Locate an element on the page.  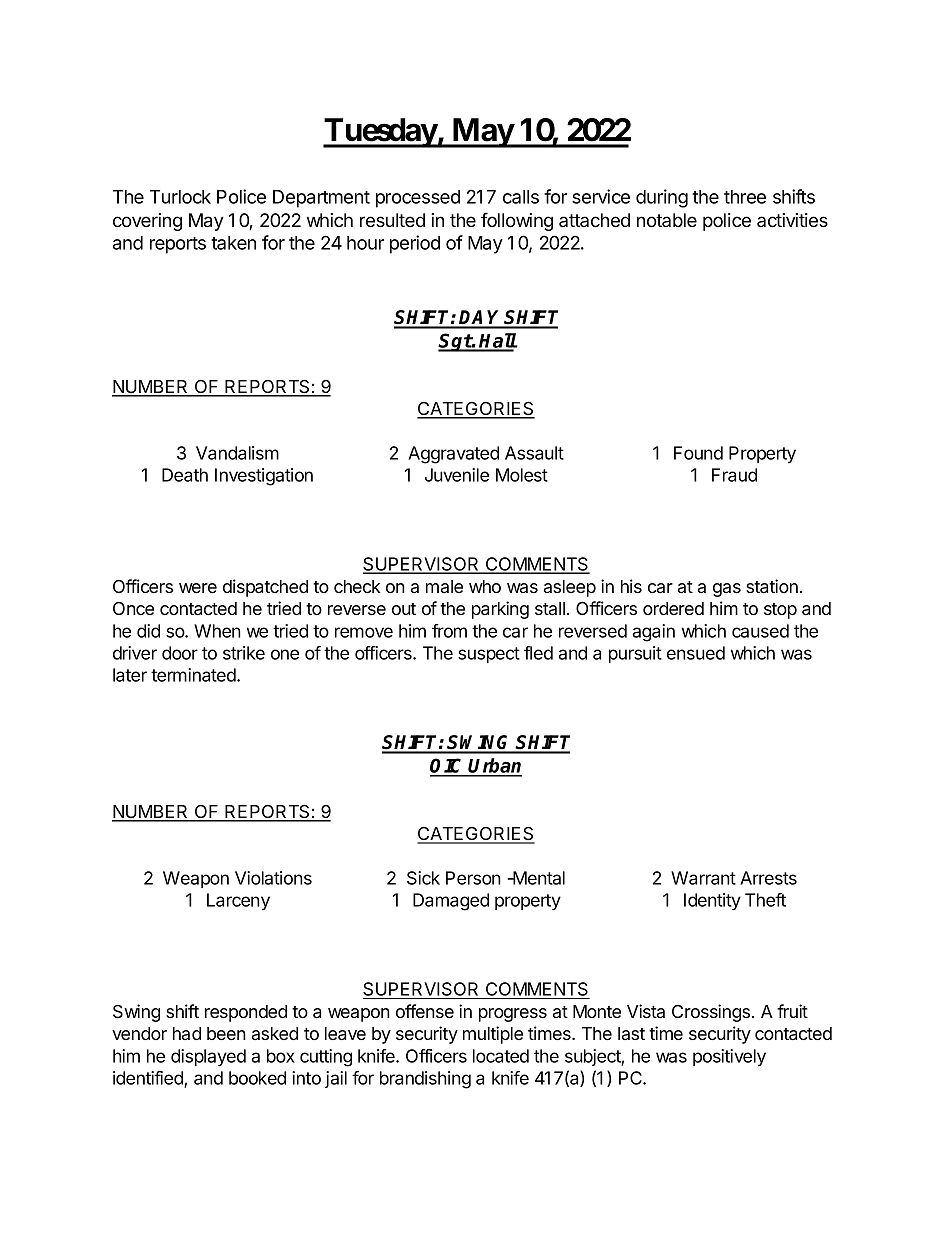
taken is located at coordinates (233, 243).
